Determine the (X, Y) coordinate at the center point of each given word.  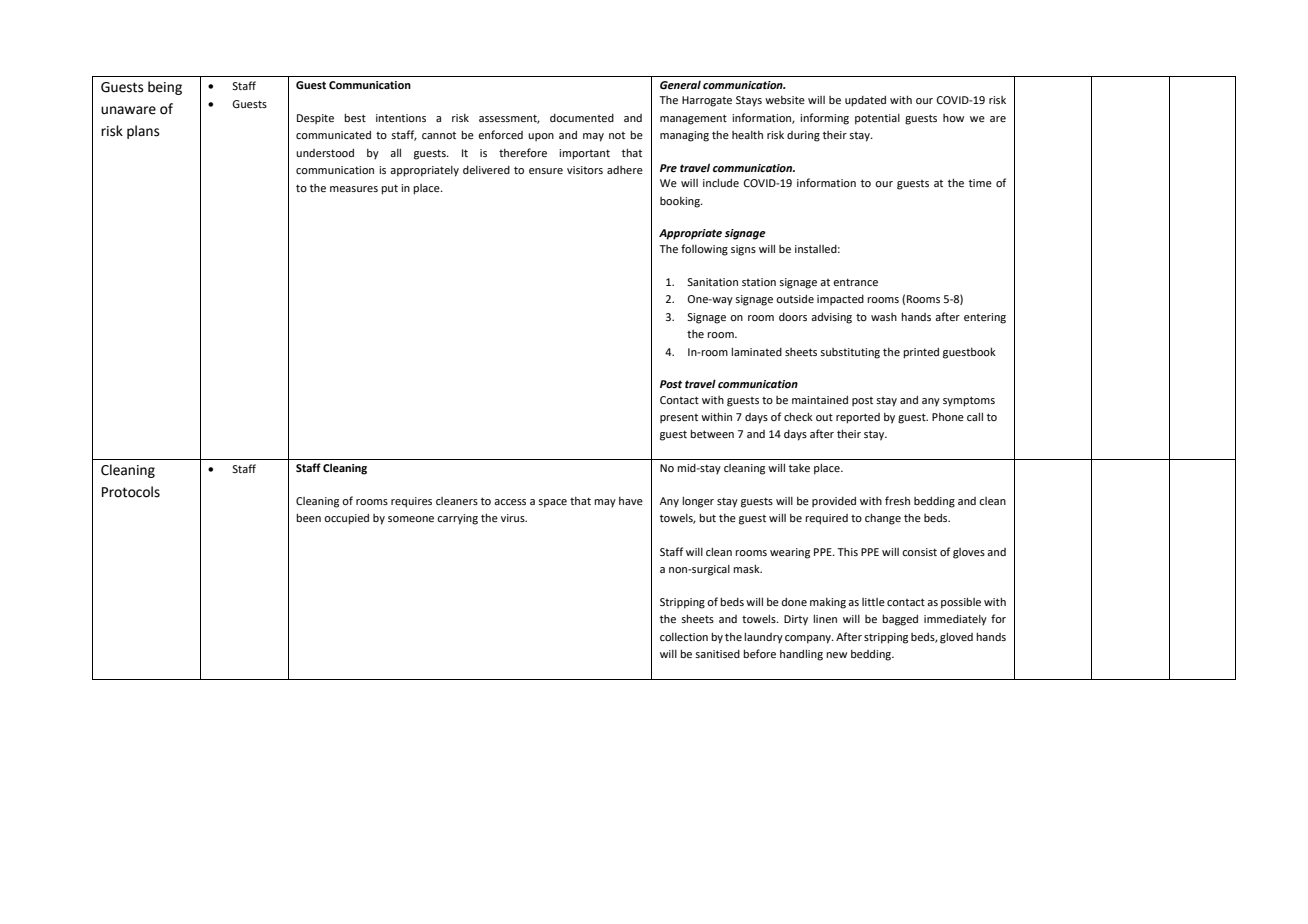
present (679, 418)
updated (865, 101)
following (704, 250)
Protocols (131, 492)
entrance (855, 282)
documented (582, 118)
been (308, 517)
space (552, 503)
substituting (850, 353)
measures (354, 189)
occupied (346, 519)
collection (684, 637)
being (165, 88)
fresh (897, 500)
